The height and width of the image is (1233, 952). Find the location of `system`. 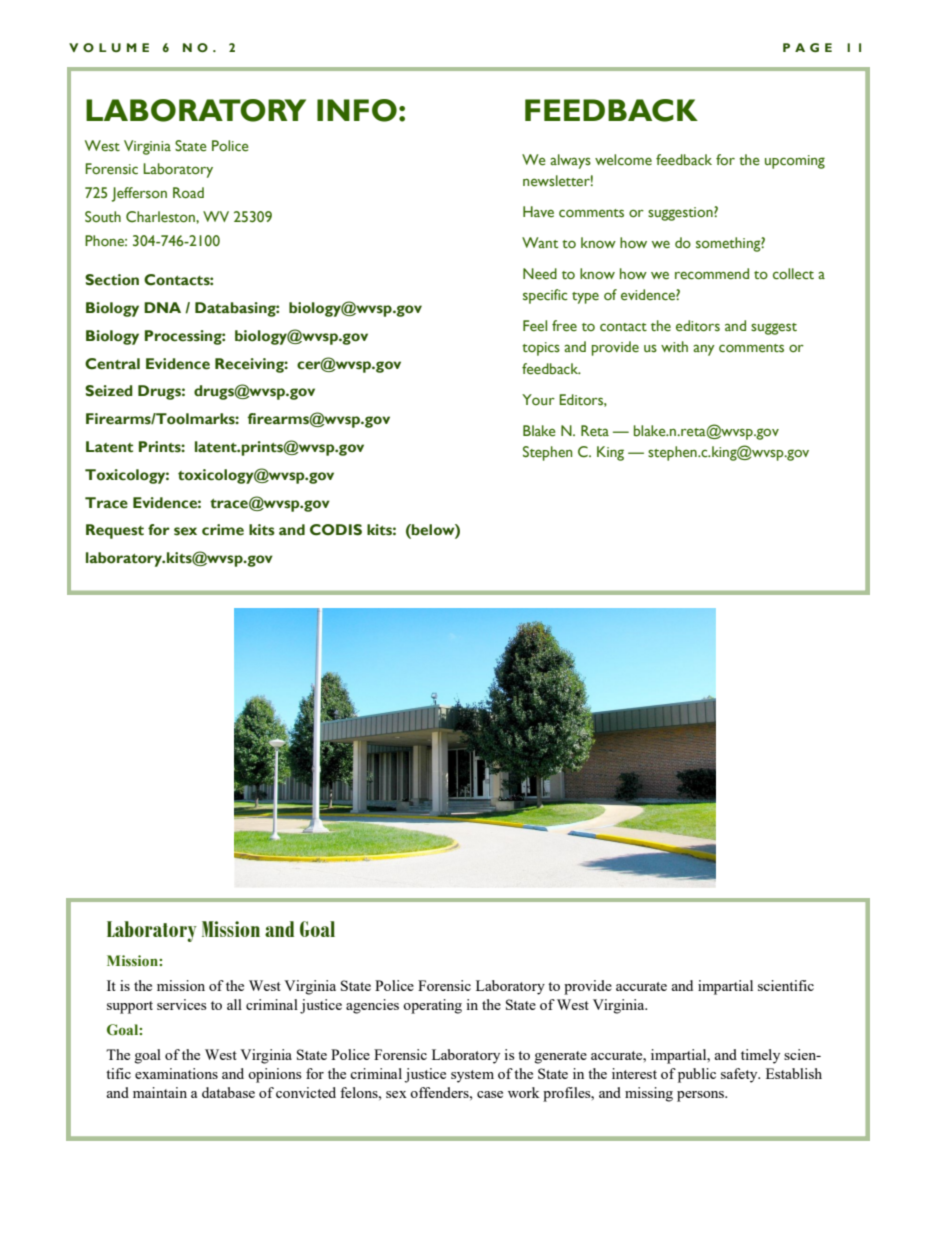

system is located at coordinates (472, 1076).
